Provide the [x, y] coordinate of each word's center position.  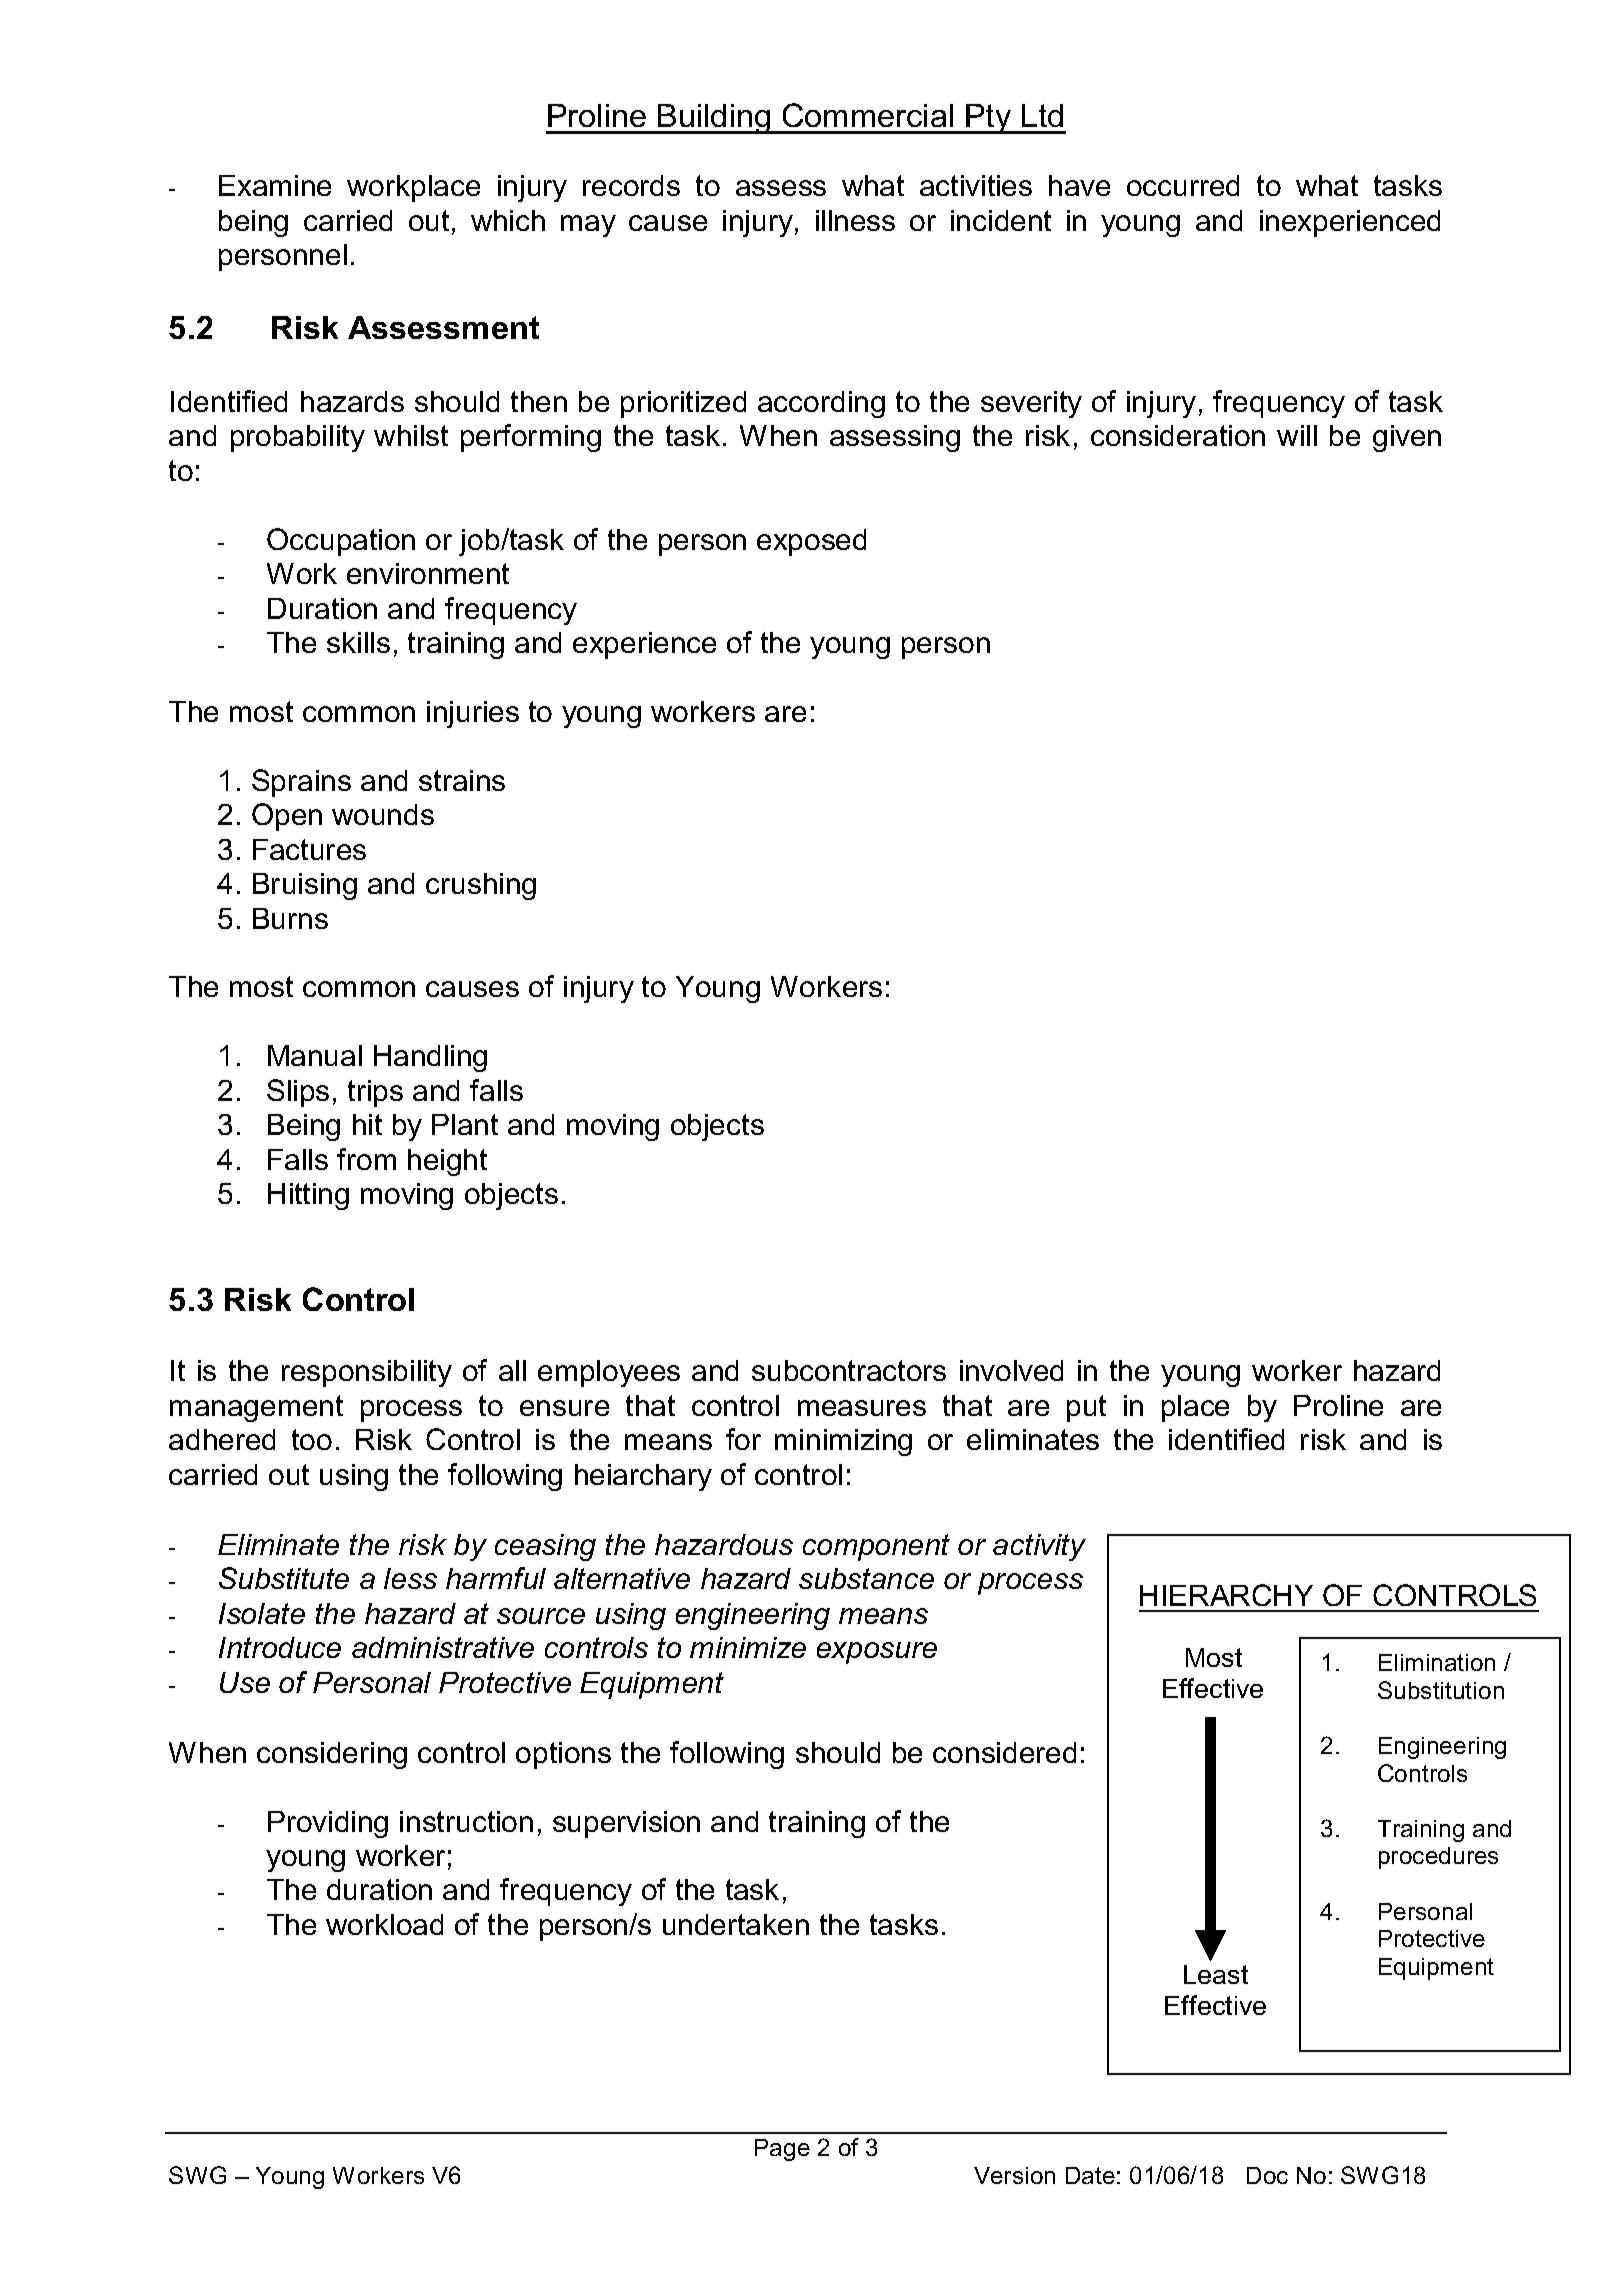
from [366, 1159]
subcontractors [849, 1370]
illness [855, 220]
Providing [328, 1824]
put [1086, 1408]
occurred [1183, 185]
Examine [275, 185]
